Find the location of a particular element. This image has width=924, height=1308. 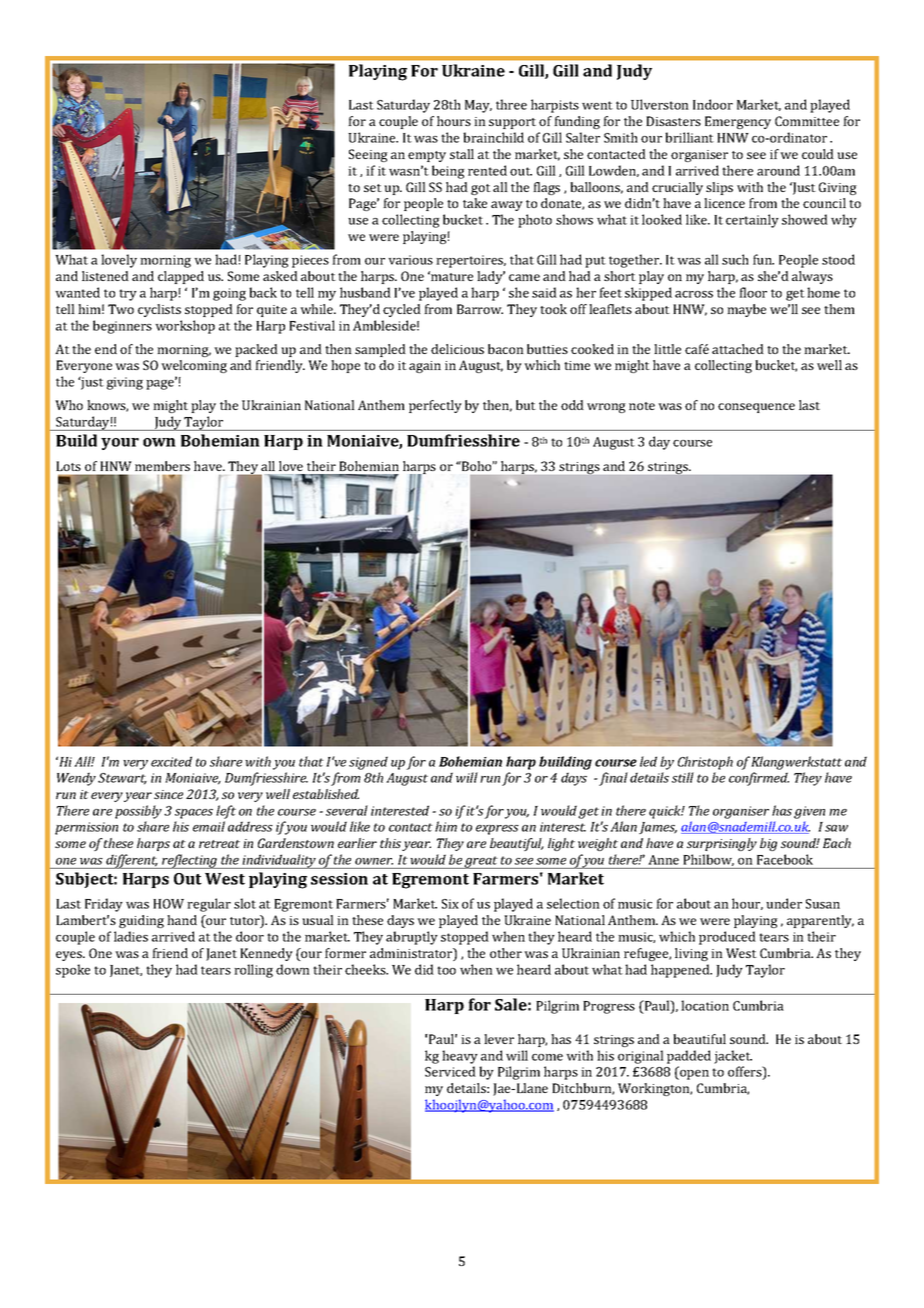

Seeing is located at coordinates (368, 155).
